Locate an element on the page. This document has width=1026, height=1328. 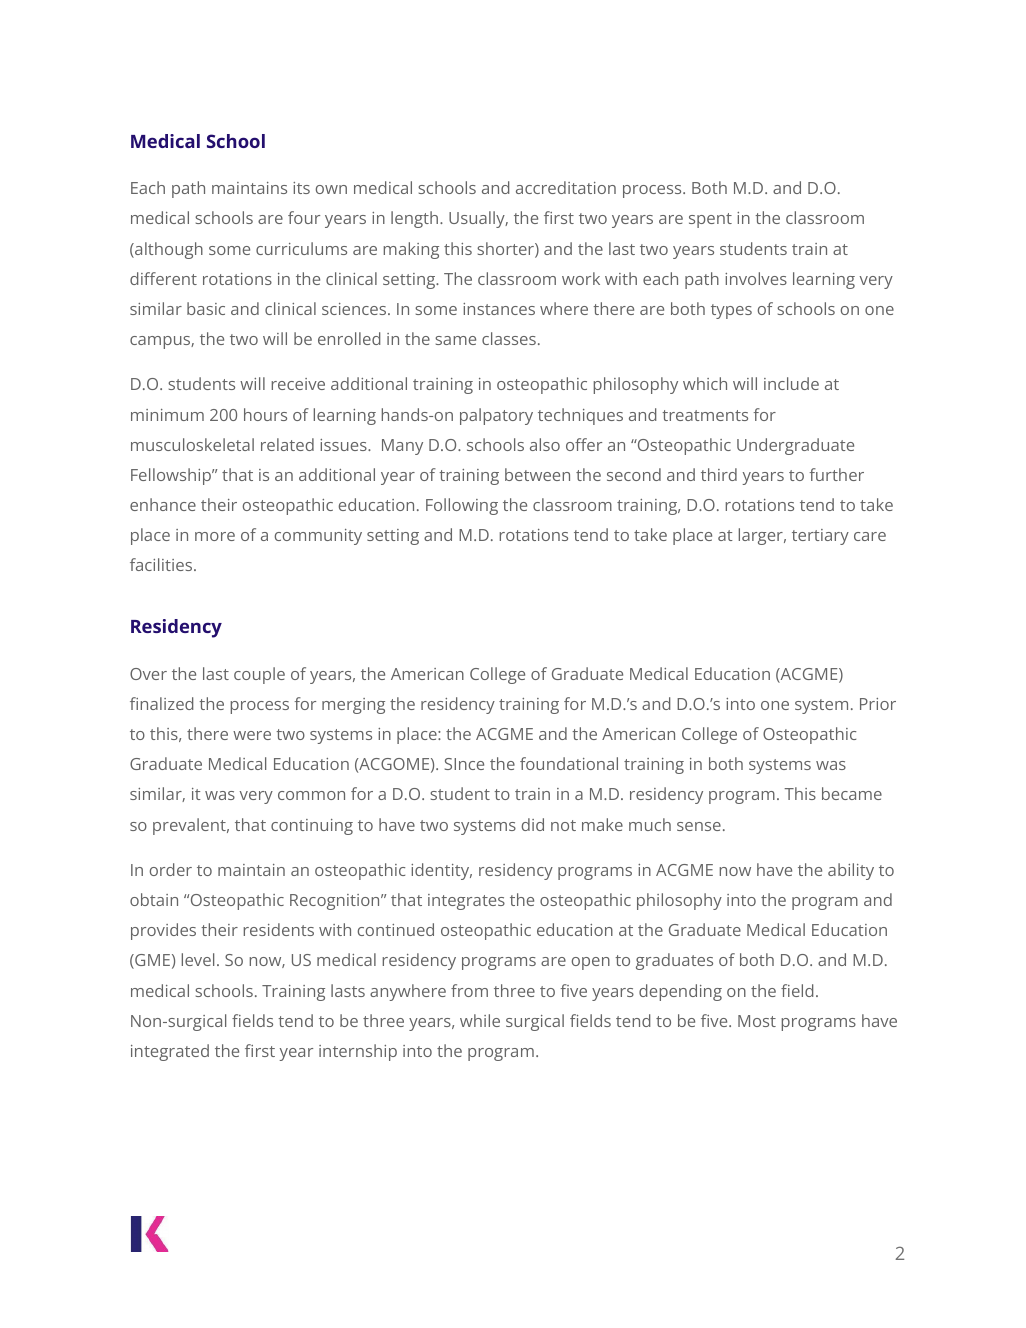
tertiary is located at coordinates (820, 537).
